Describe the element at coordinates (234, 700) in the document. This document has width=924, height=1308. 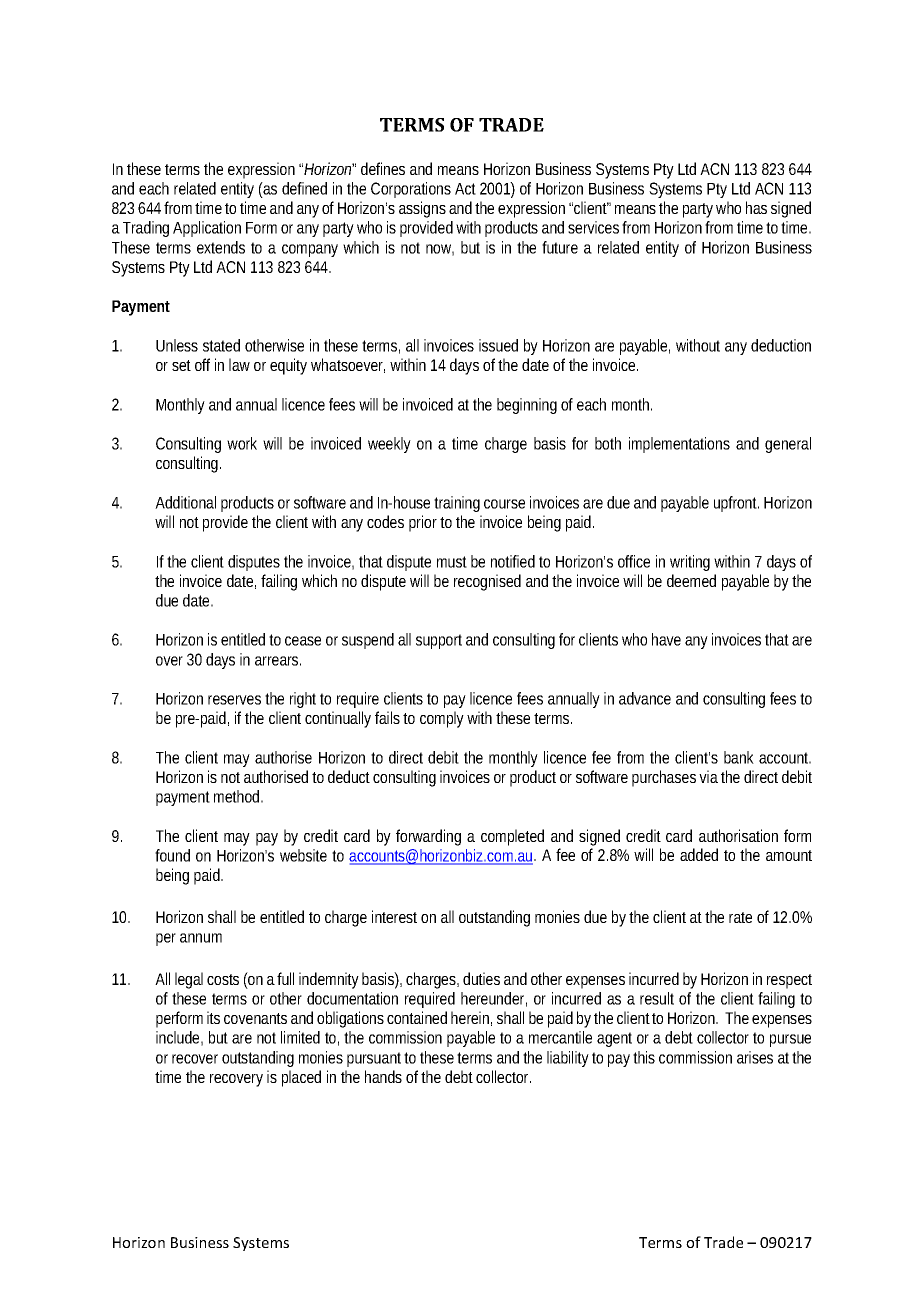
I see `reserves` at that location.
